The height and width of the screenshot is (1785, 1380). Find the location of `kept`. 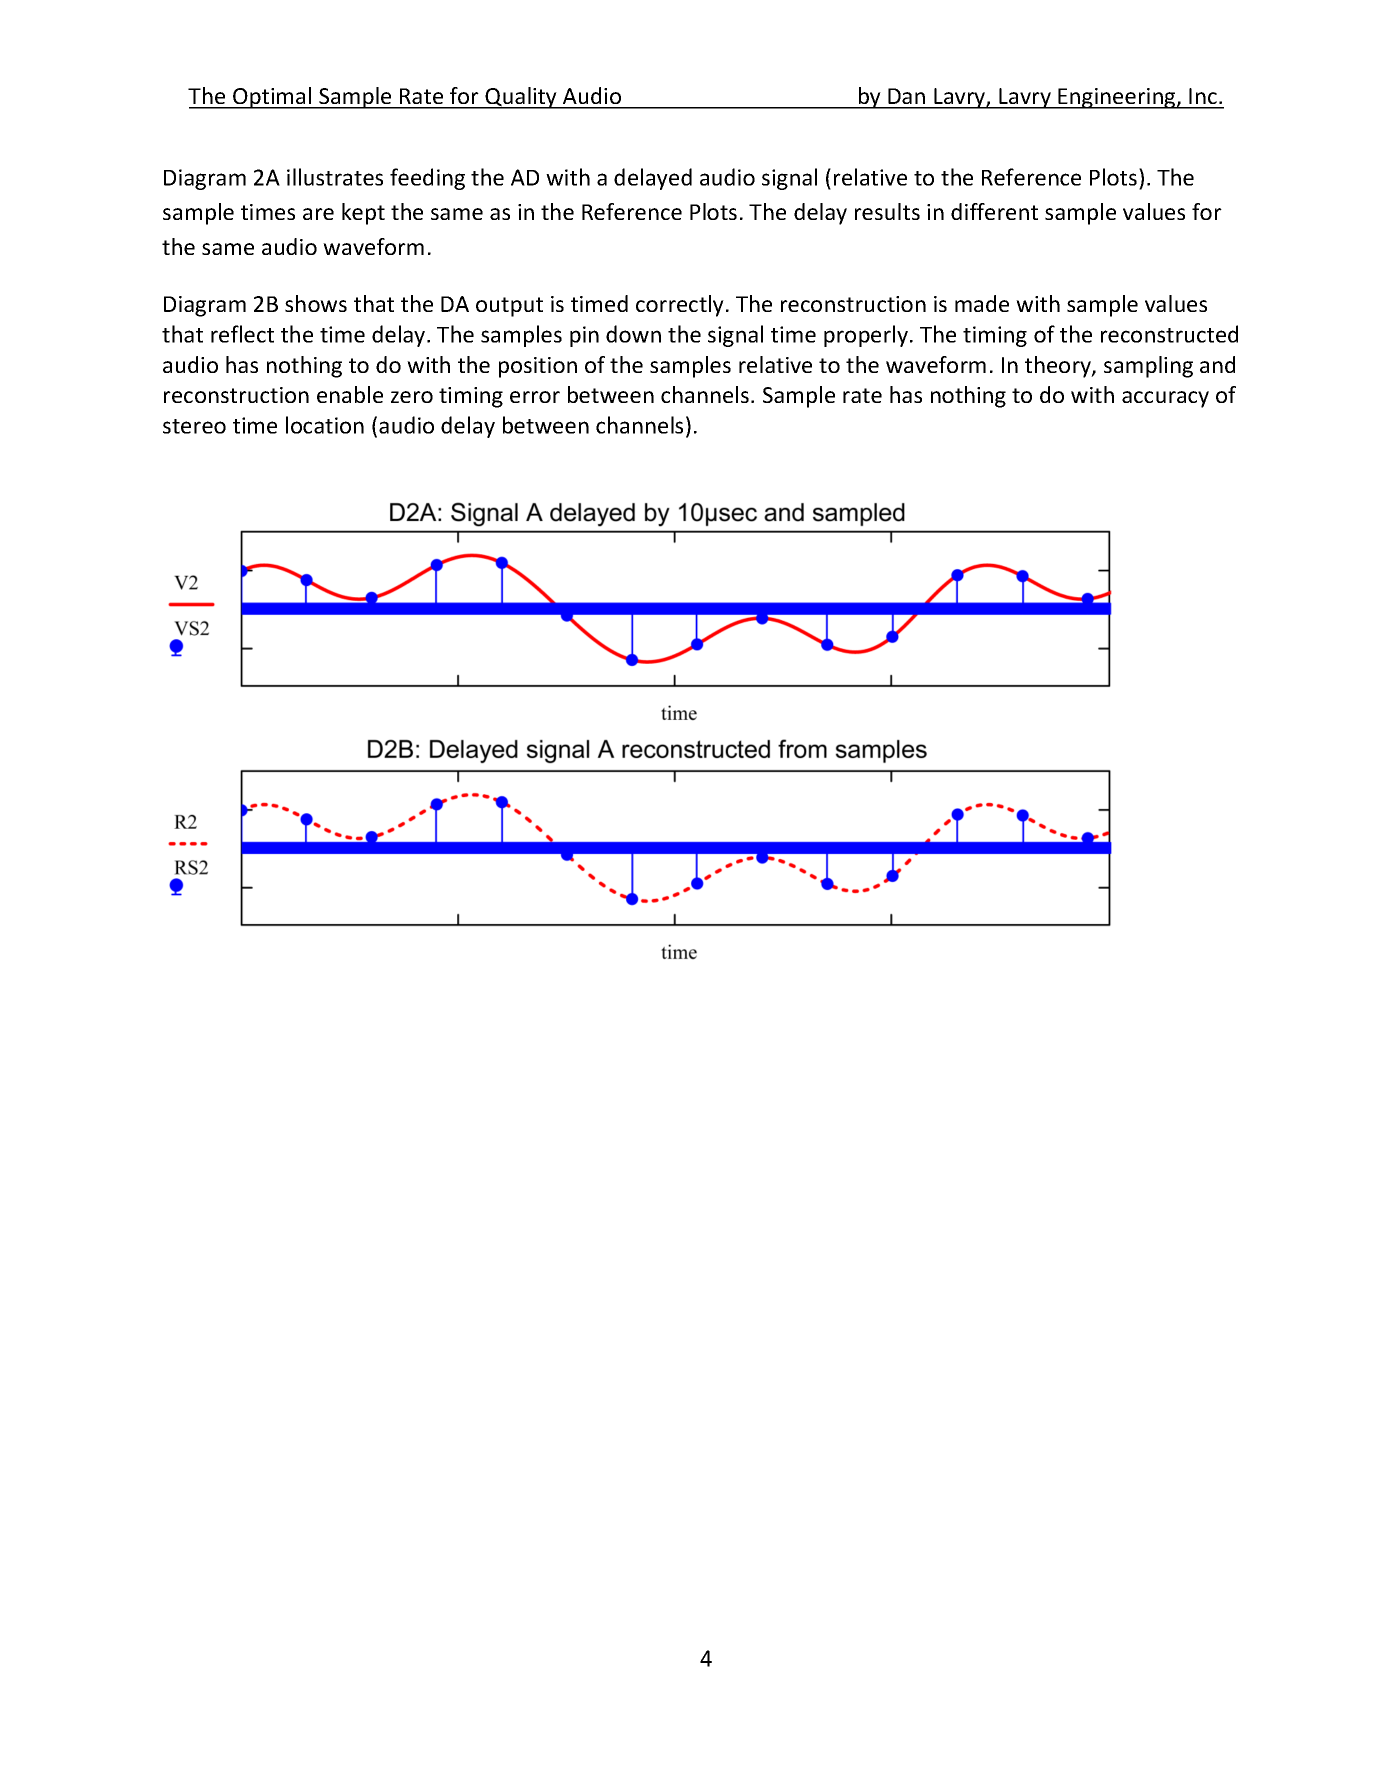

kept is located at coordinates (363, 214).
